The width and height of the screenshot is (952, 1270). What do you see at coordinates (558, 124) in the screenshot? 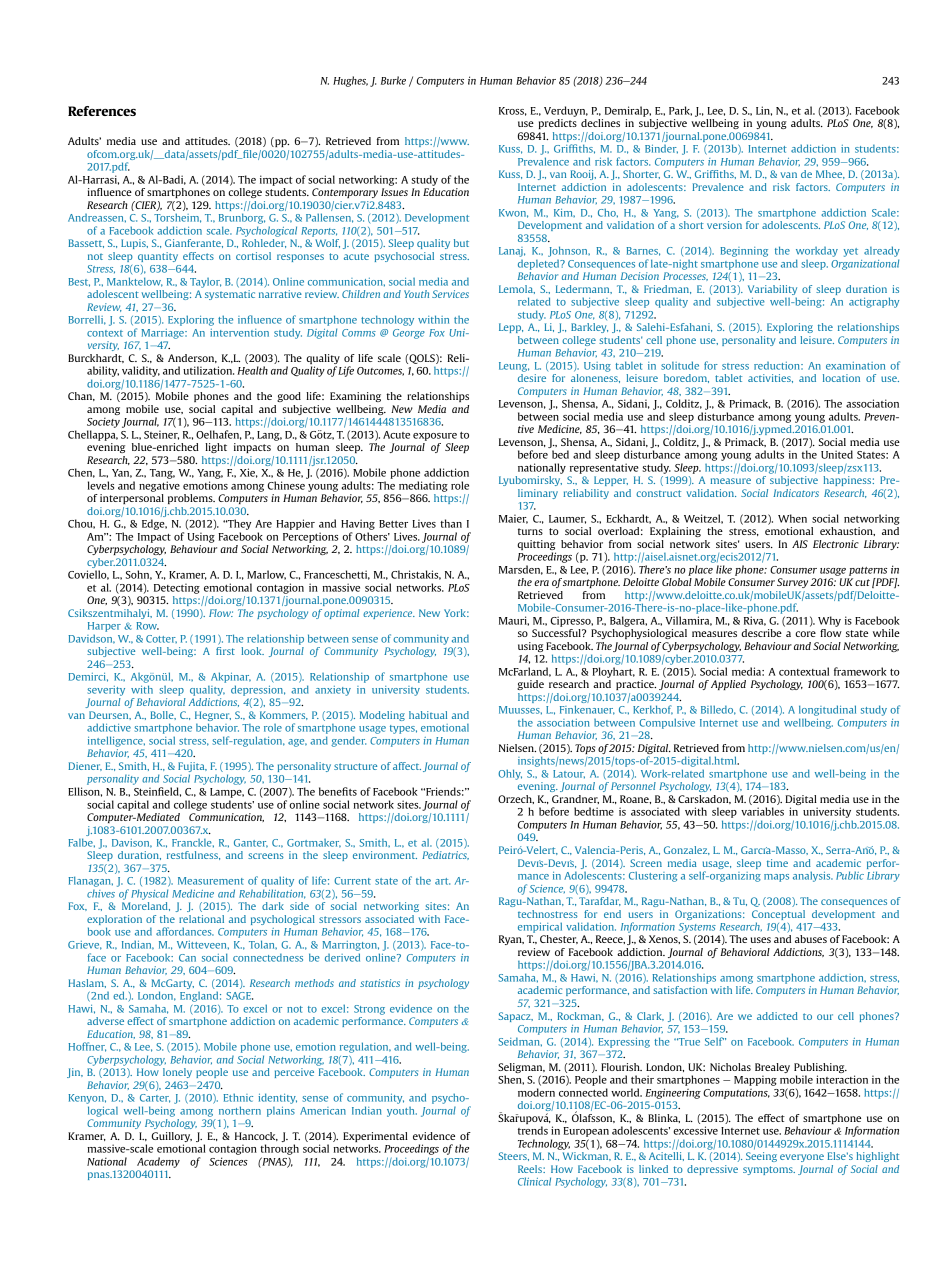
I see `predicts` at bounding box center [558, 124].
